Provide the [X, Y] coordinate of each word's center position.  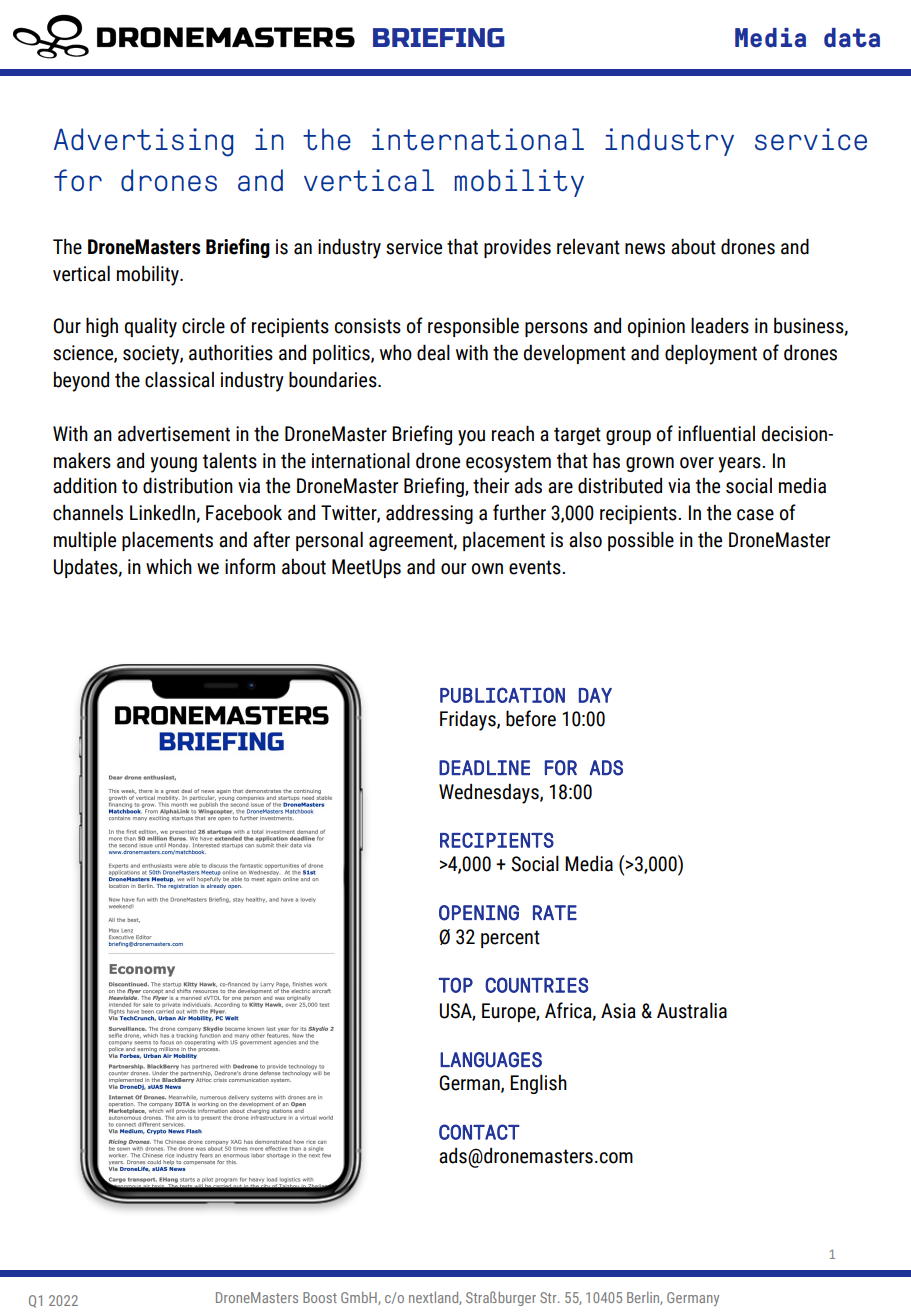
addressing [429, 514]
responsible [473, 327]
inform [250, 566]
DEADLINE [484, 767]
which [169, 566]
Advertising [143, 142]
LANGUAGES [491, 1060]
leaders [720, 325]
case [755, 515]
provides [517, 248]
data [852, 38]
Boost [320, 1297]
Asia [618, 1011]
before [531, 718]
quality [151, 327]
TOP [456, 985]
